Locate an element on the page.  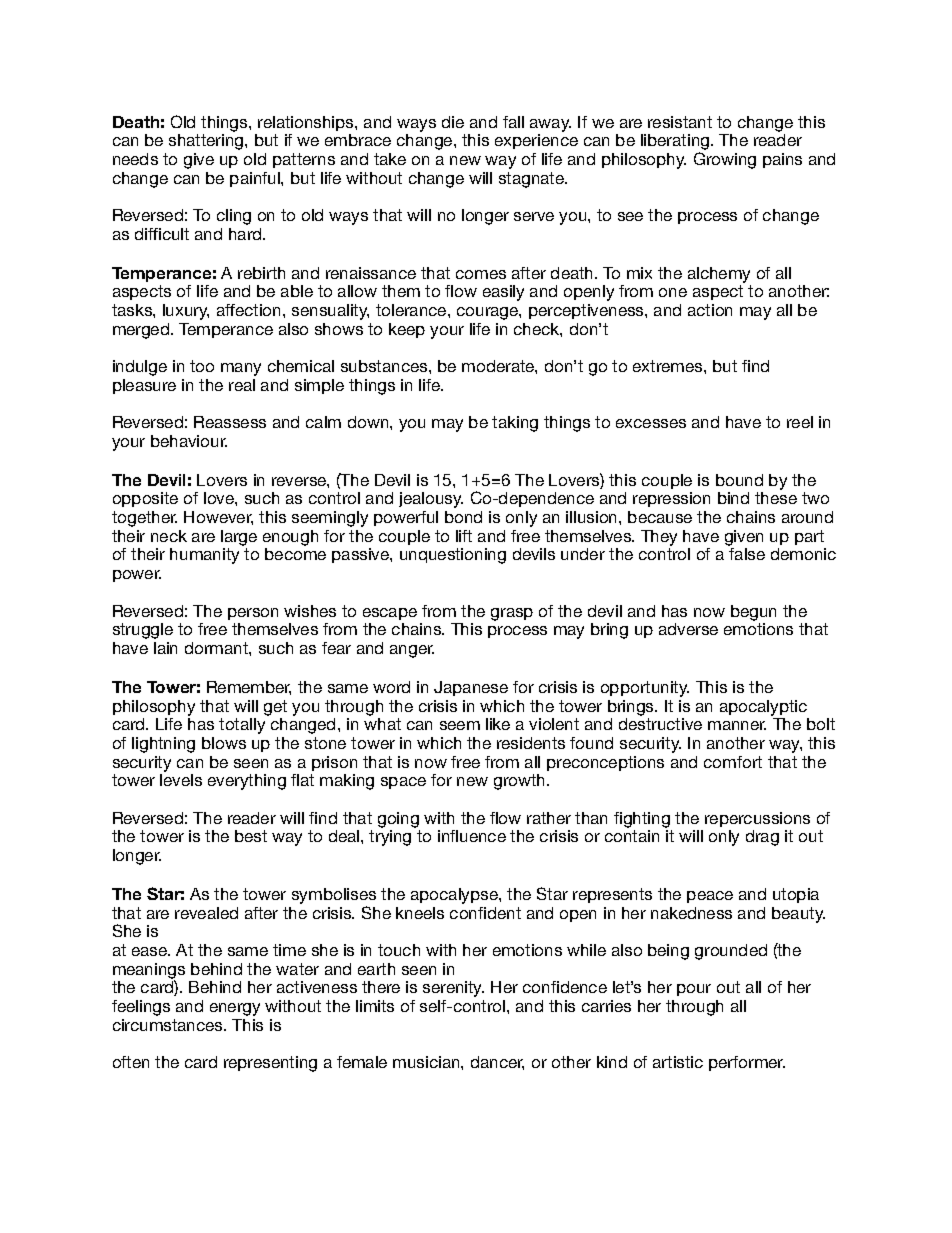
begun is located at coordinates (753, 613).
